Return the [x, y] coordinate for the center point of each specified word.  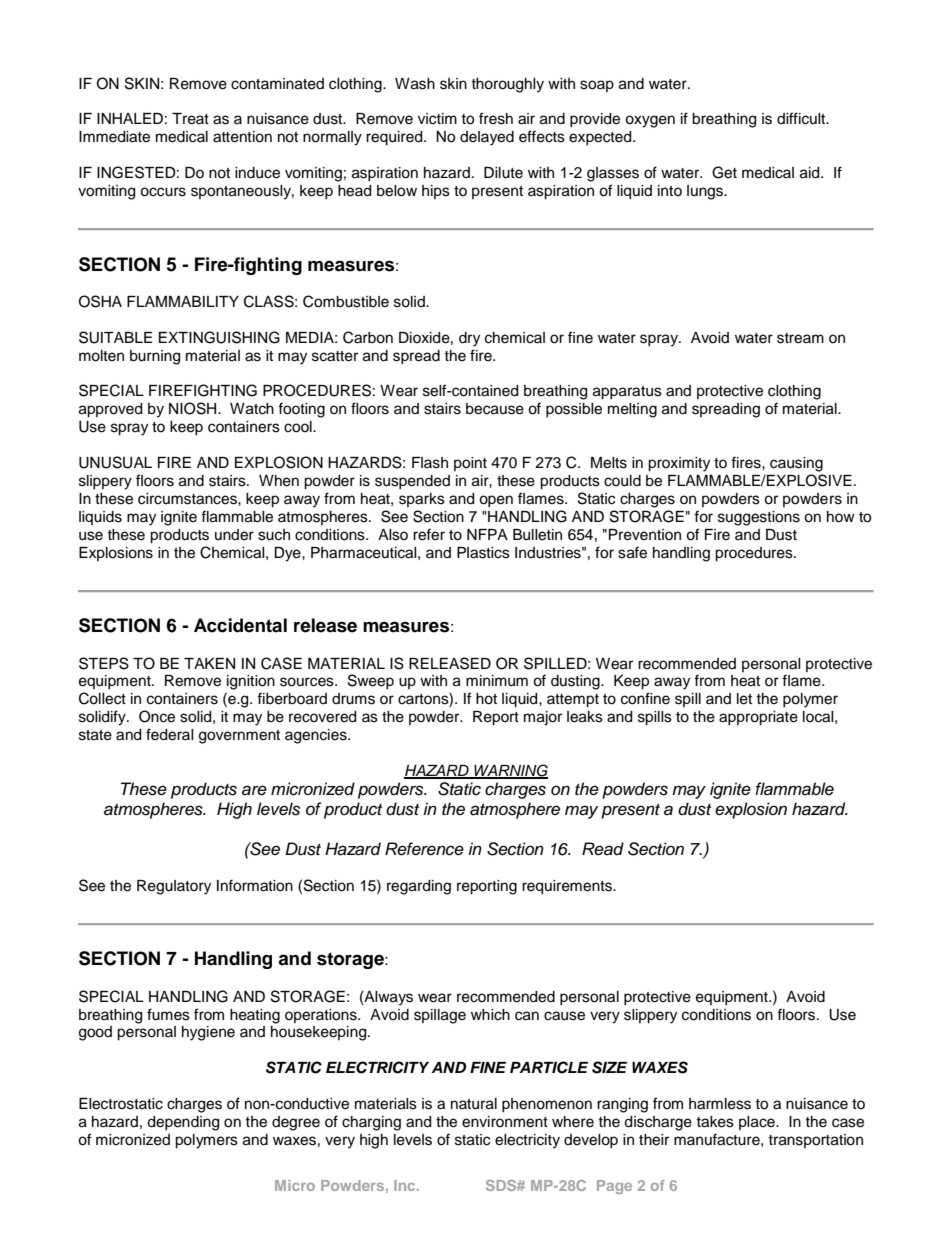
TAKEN [209, 663]
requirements [568, 887]
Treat [190, 119]
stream [800, 338]
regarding [419, 887]
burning [155, 357]
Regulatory [174, 887]
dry [469, 339]
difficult [802, 118]
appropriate [758, 718]
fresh [496, 118]
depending [183, 1123]
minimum [497, 681]
